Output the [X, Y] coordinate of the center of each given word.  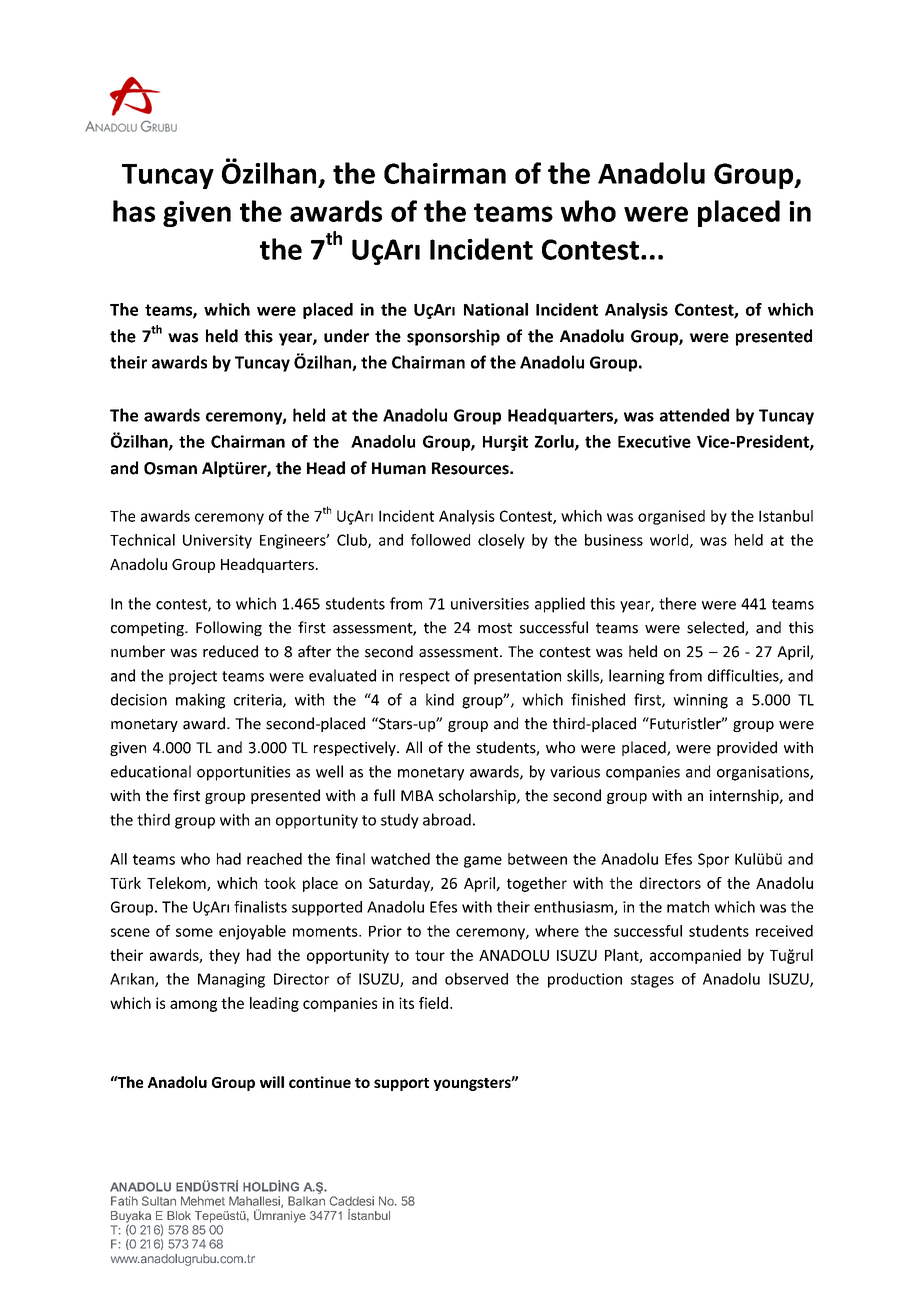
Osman [170, 468]
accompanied [695, 956]
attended [694, 415]
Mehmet [203, 1201]
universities [490, 604]
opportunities [243, 773]
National [496, 309]
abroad [447, 819]
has [134, 211]
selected [716, 628]
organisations [764, 773]
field [433, 1003]
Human [399, 468]
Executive [654, 441]
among [193, 1006]
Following [229, 628]
